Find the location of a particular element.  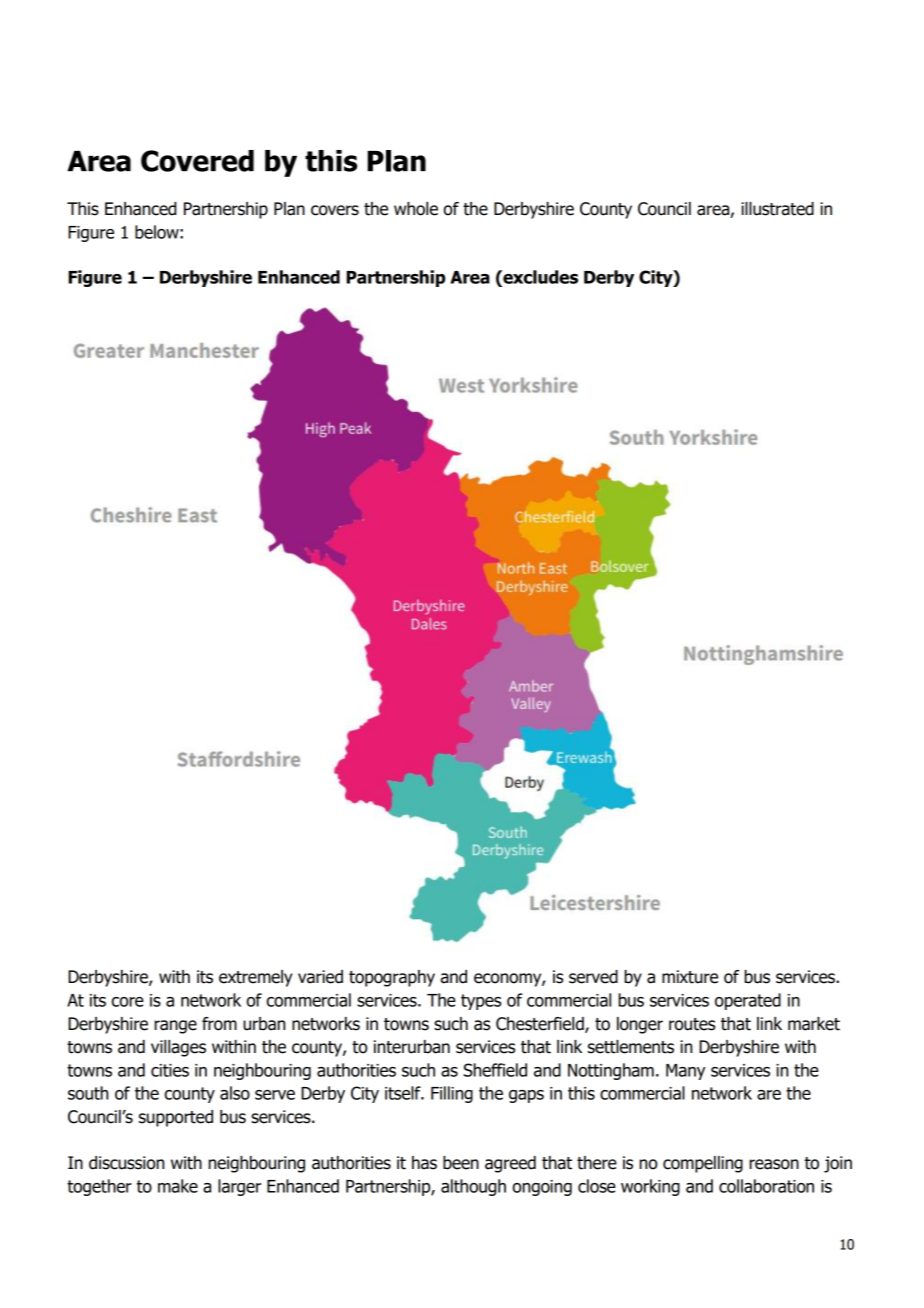

mixture is located at coordinates (690, 977).
